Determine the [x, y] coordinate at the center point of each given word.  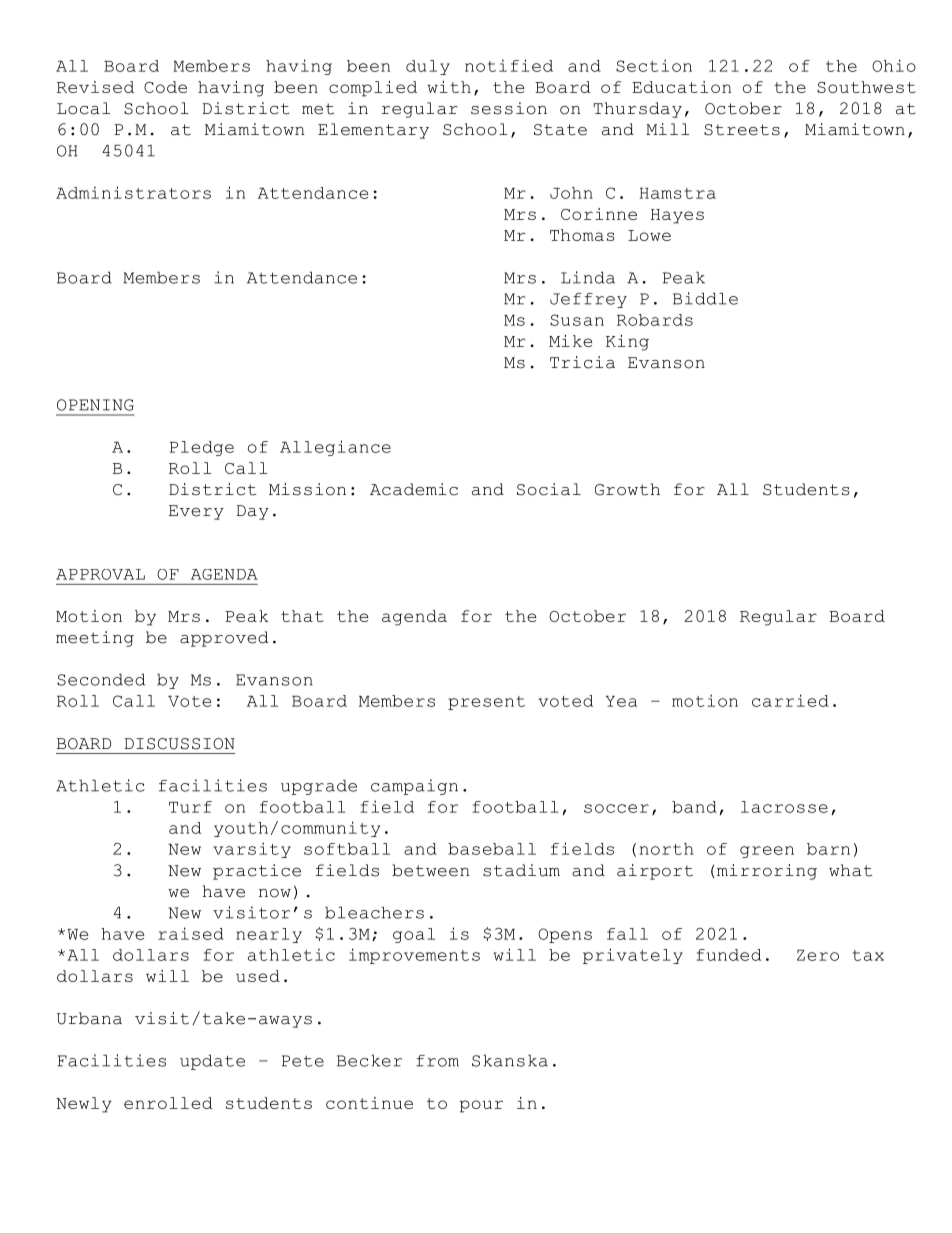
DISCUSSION [180, 744]
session [509, 108]
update [212, 1062]
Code [165, 87]
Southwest [866, 87]
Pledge [202, 448]
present [486, 703]
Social [549, 489]
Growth [627, 489]
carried [790, 700]
